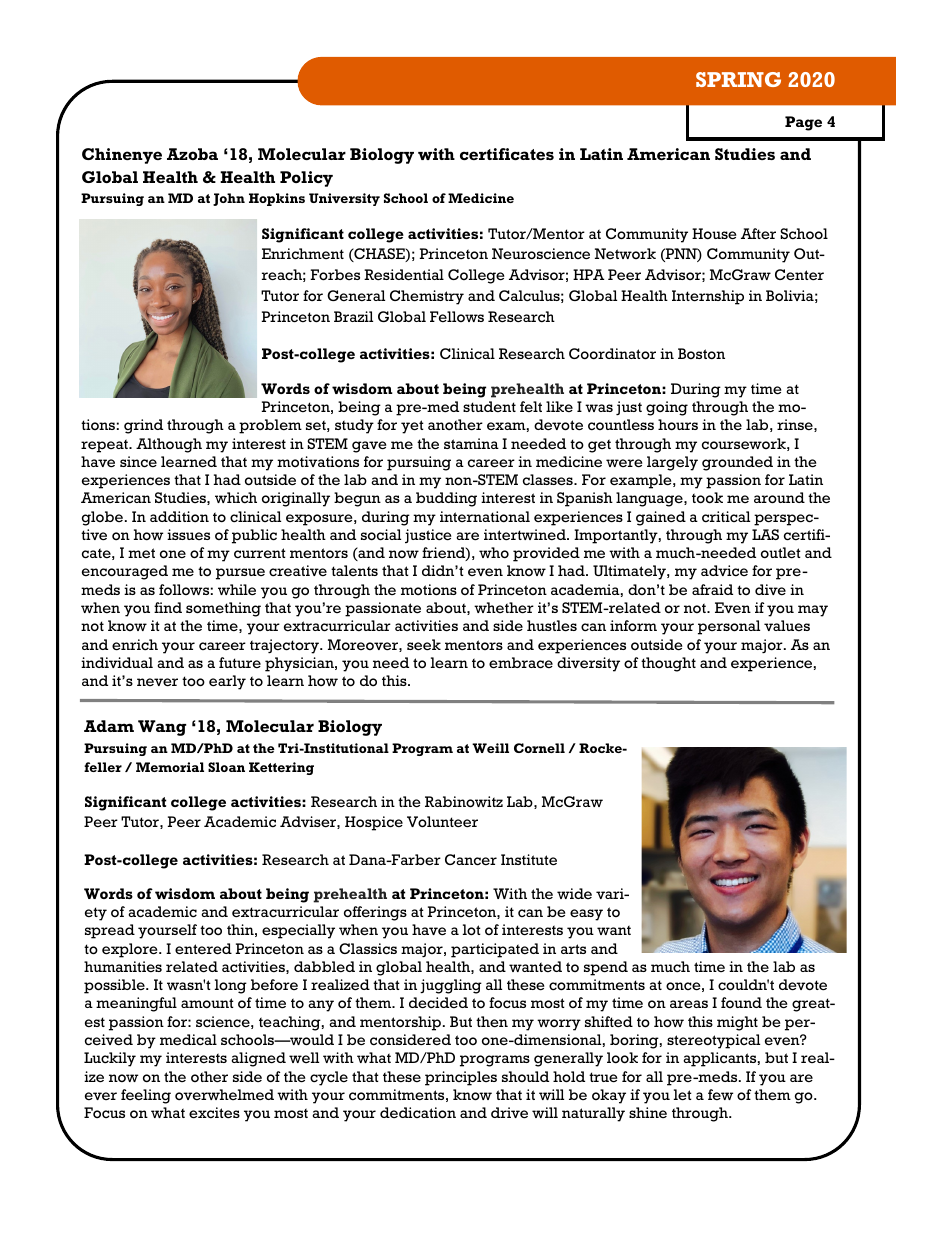 Image resolution: width=952 pixels, height=1233 pixels. Describe the element at coordinates (169, 445) in the screenshot. I see `Although` at that location.
